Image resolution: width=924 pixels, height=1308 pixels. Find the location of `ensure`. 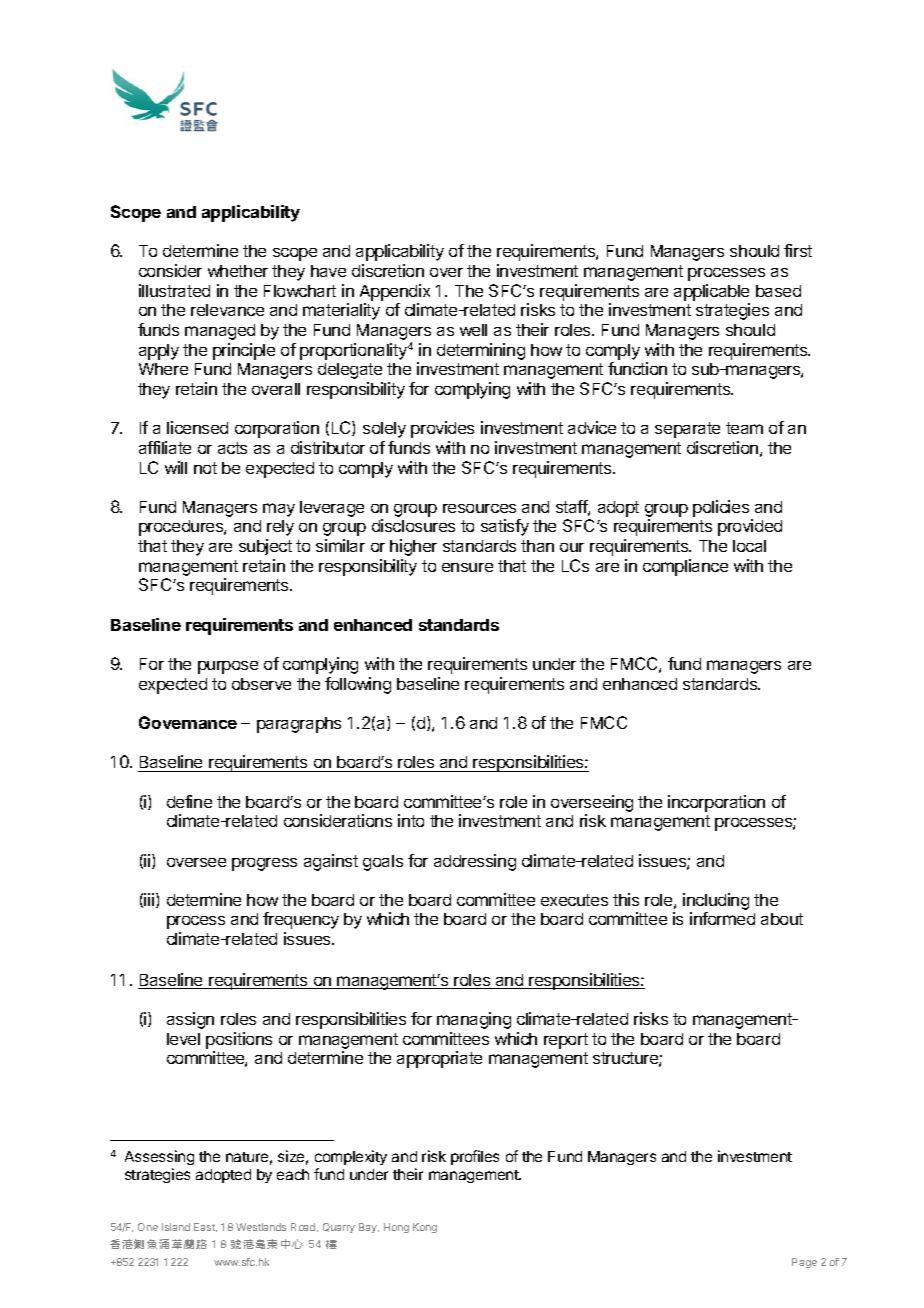

ensure is located at coordinates (467, 567).
